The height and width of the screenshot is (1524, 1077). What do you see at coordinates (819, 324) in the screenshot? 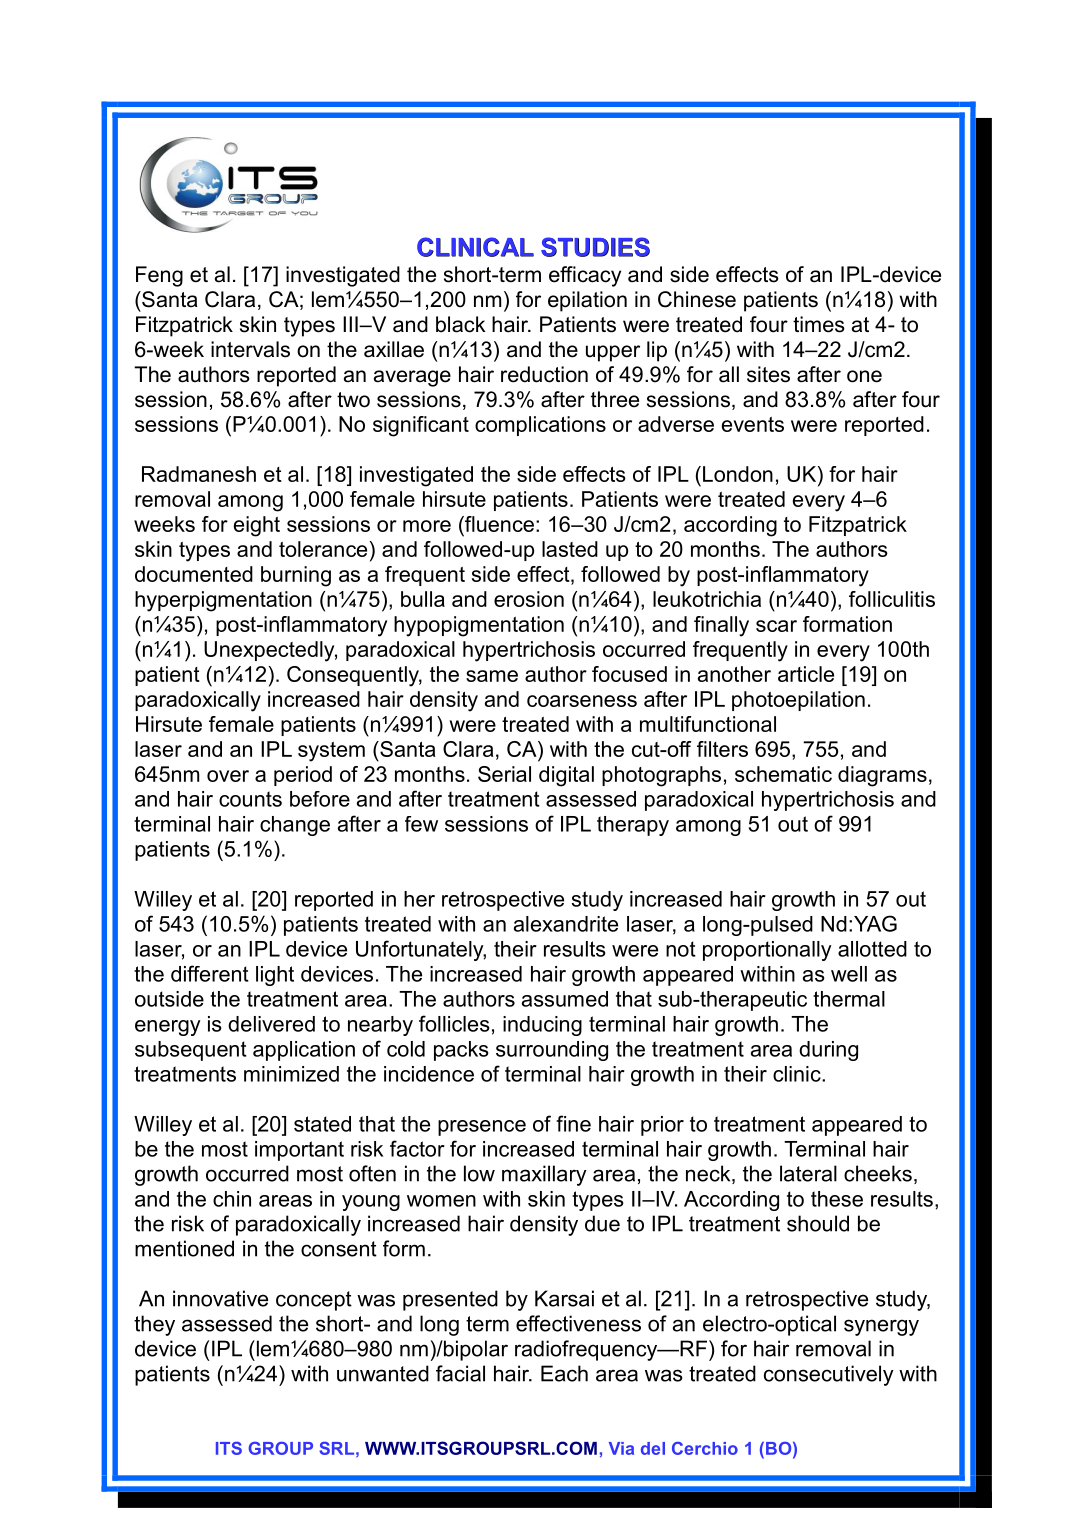
I see `times` at bounding box center [819, 324].
